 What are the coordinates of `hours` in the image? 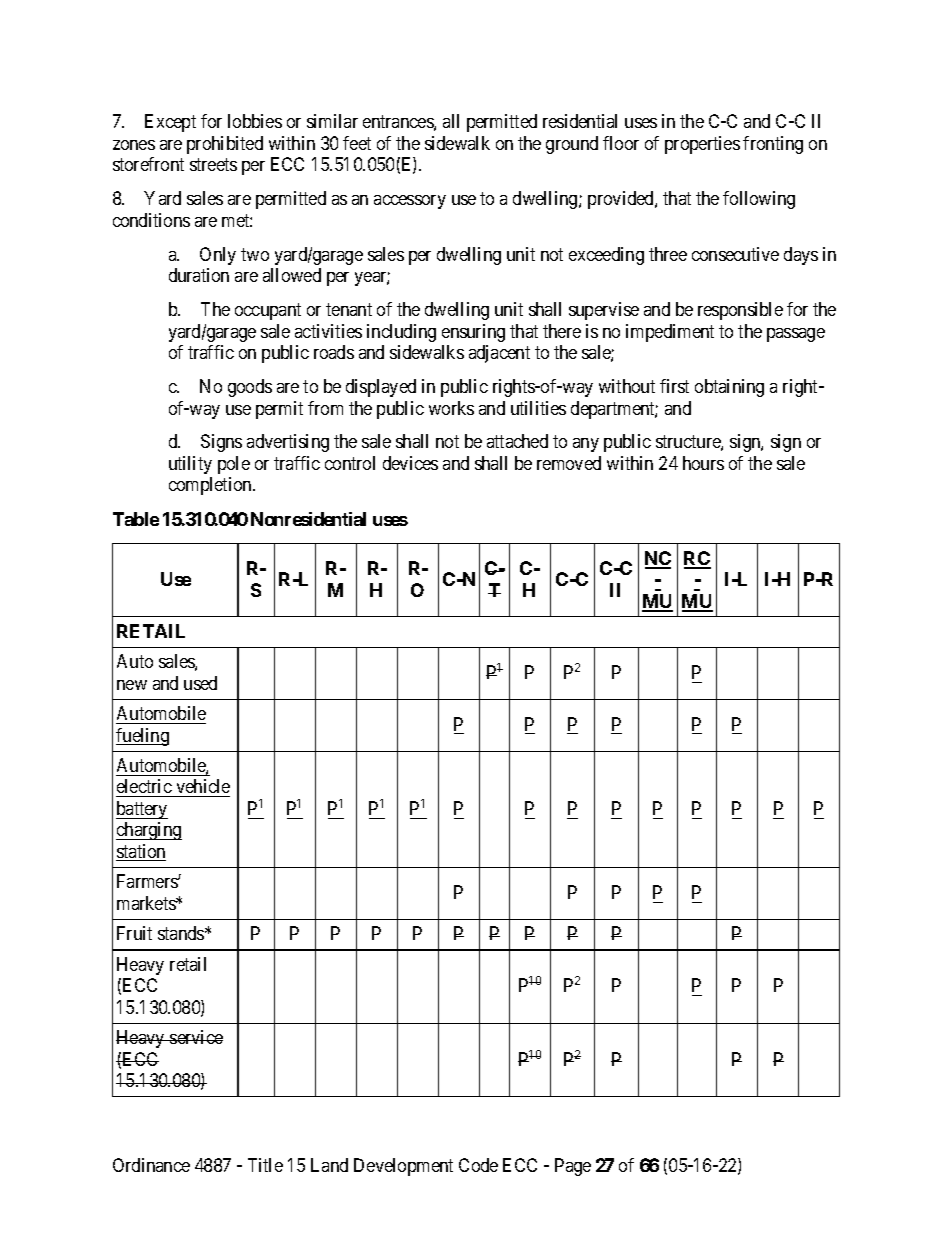 It's located at (703, 463).
